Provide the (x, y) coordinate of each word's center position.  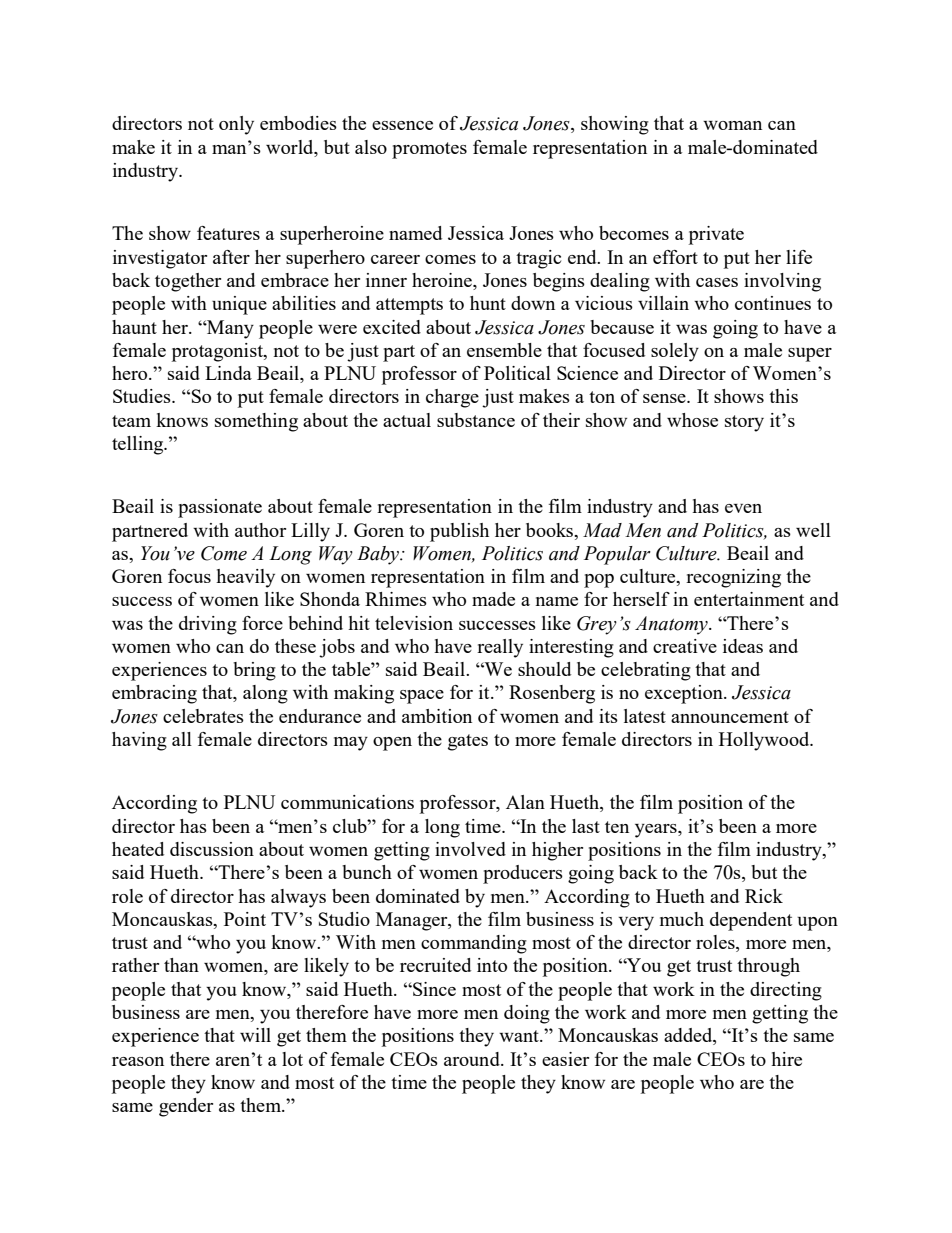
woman (732, 125)
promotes (429, 150)
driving (208, 625)
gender (186, 1107)
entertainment (749, 599)
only (236, 125)
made (493, 599)
